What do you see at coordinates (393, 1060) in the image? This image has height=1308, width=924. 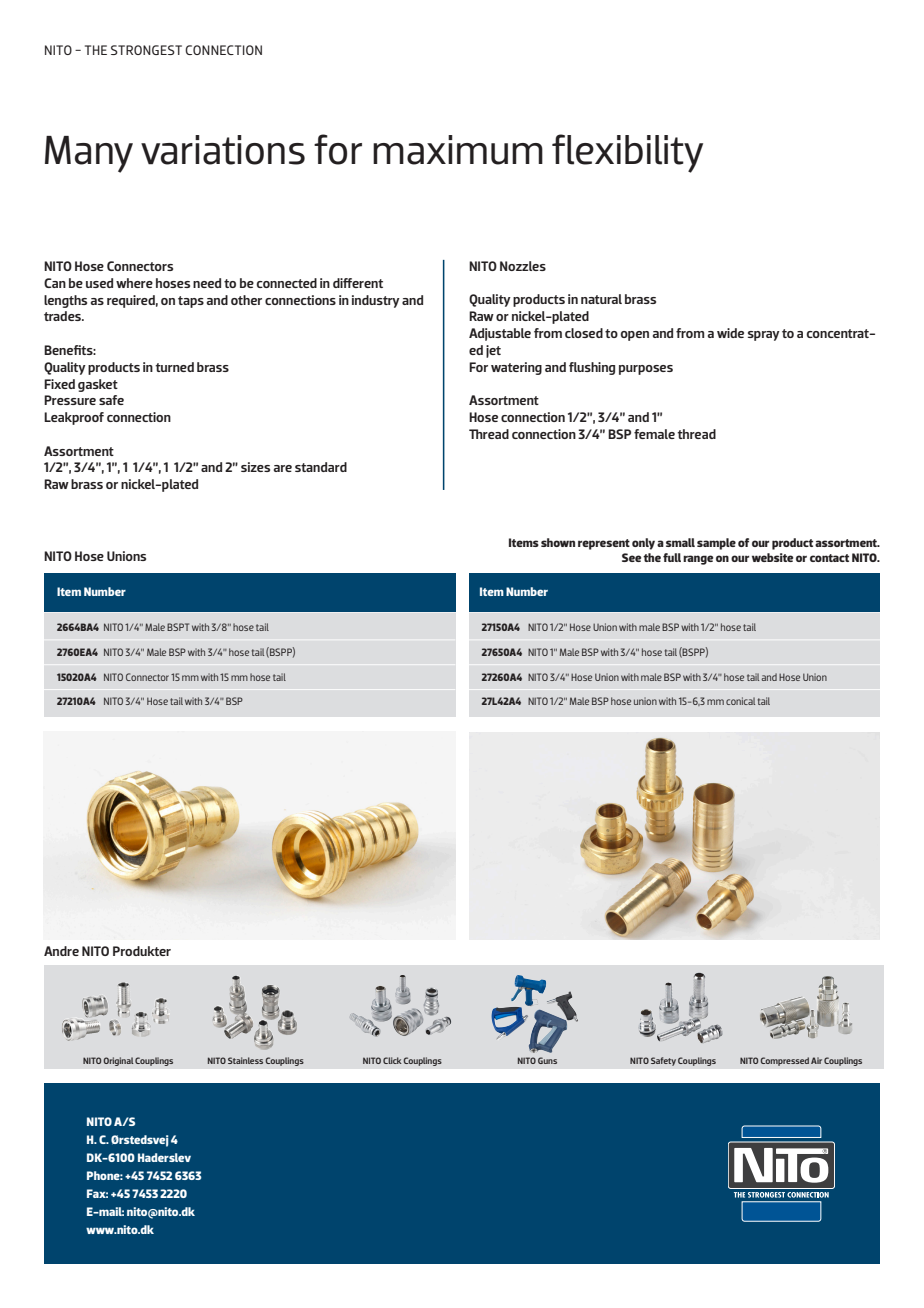 I see `Click` at bounding box center [393, 1060].
